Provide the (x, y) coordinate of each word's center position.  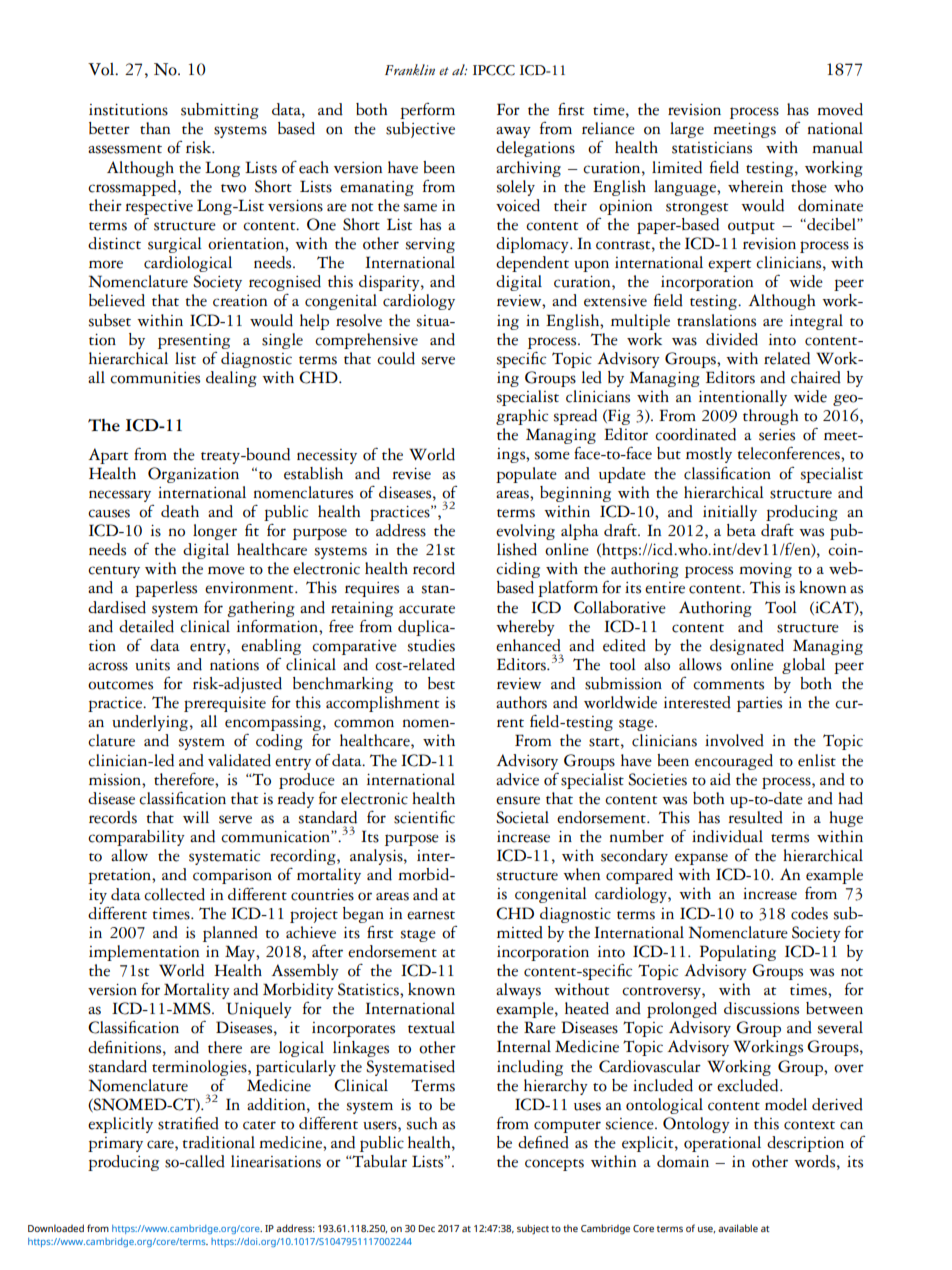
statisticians (712, 148)
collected (174, 894)
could (396, 358)
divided (732, 339)
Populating (738, 953)
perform (427, 111)
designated (747, 647)
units (152, 665)
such (422, 1123)
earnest (431, 915)
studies (431, 645)
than (155, 128)
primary (115, 1144)
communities (155, 378)
